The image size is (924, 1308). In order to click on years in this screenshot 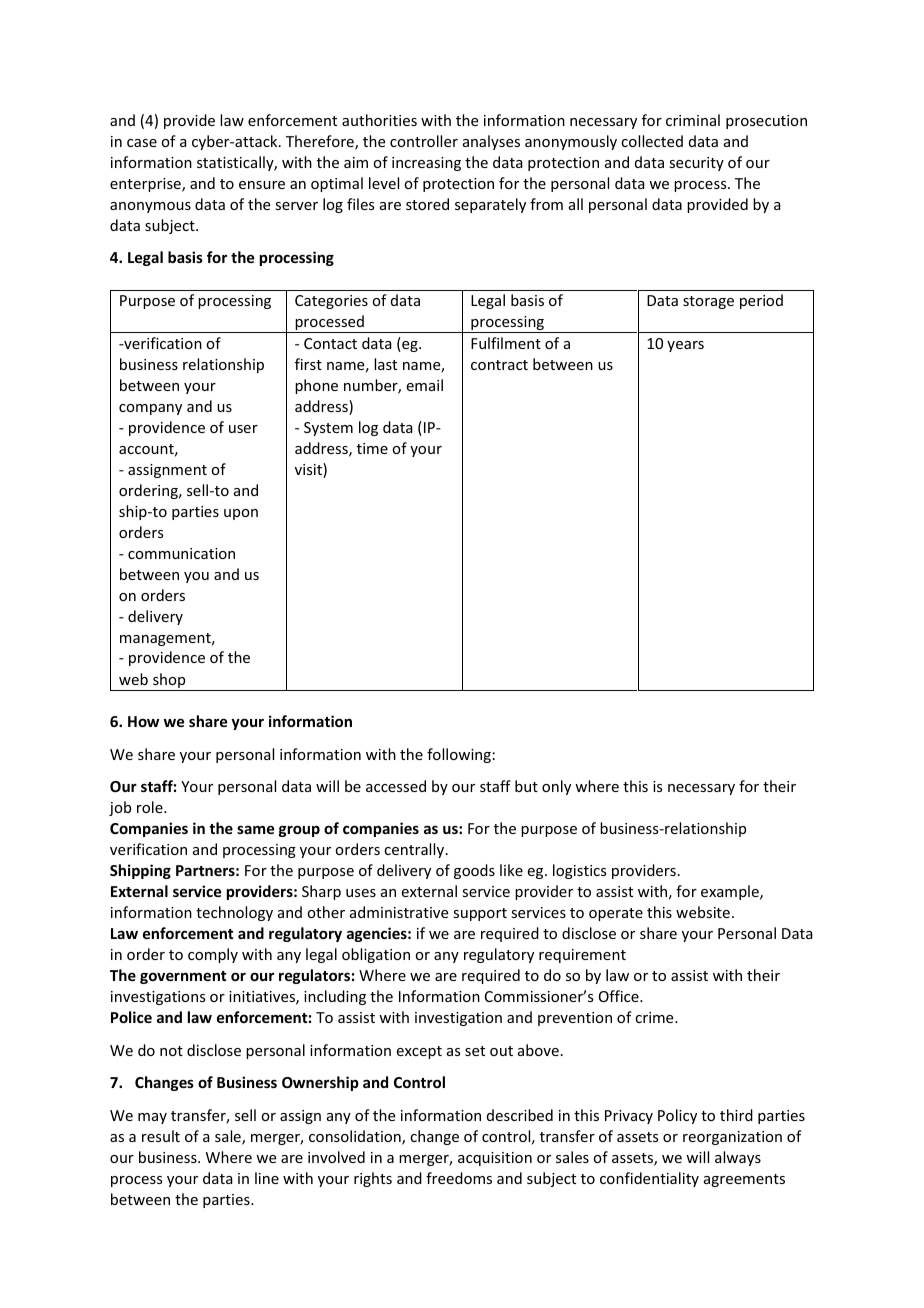, I will do `click(685, 346)`.
